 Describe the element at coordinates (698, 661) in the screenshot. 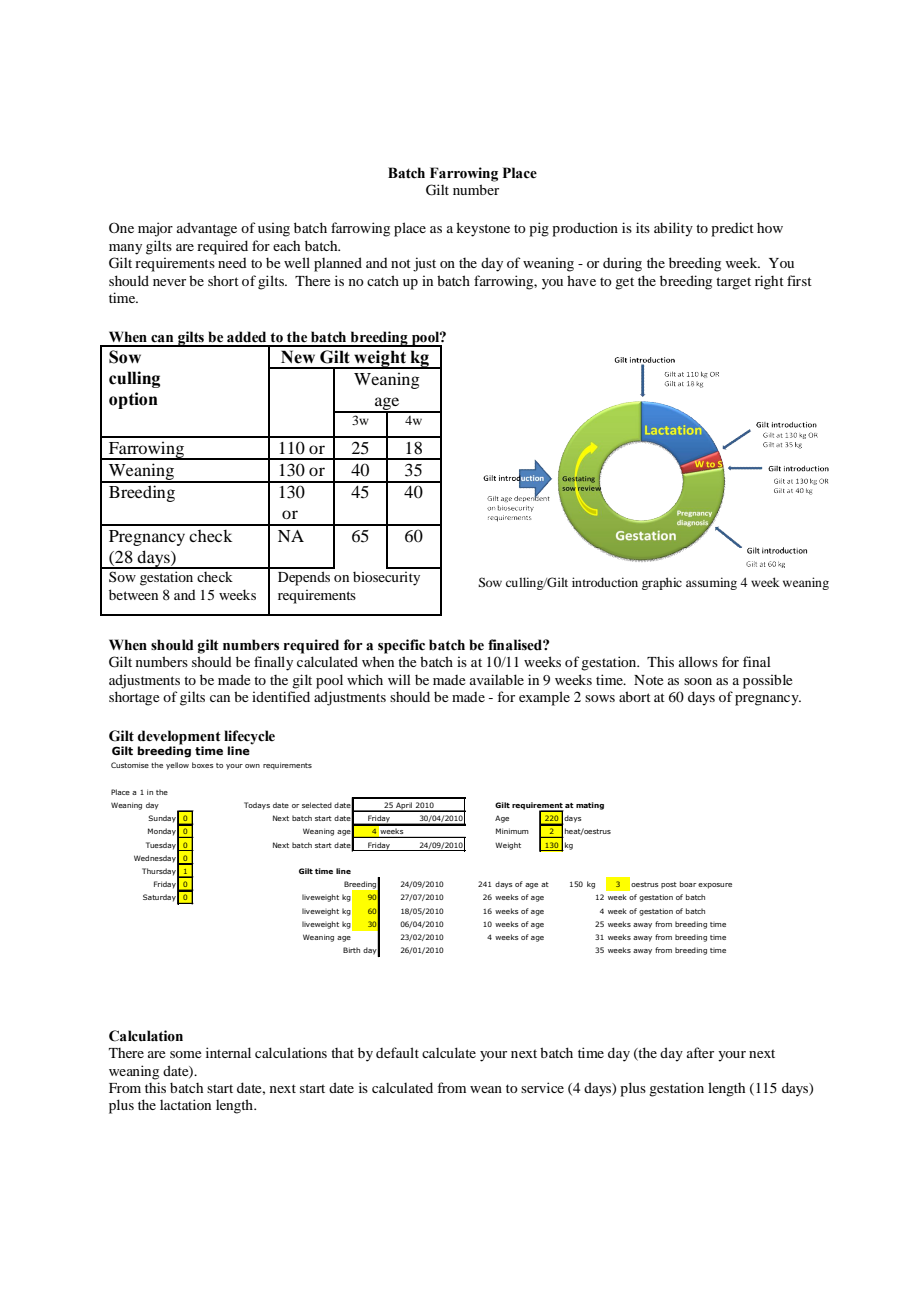

I see `allows` at that location.
